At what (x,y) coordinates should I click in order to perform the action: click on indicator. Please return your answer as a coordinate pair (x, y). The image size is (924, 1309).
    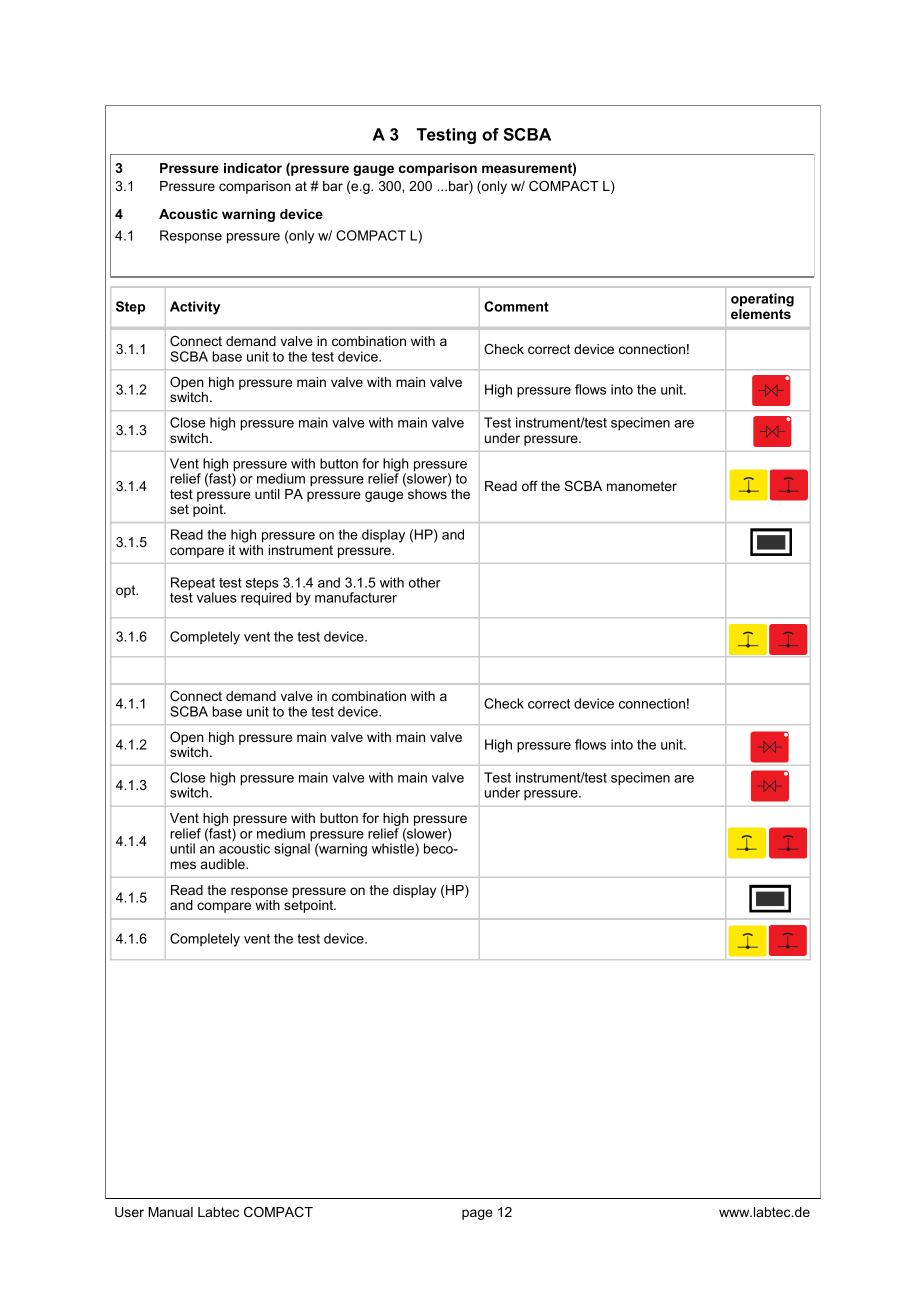
    Looking at the image, I should click on (253, 168).
